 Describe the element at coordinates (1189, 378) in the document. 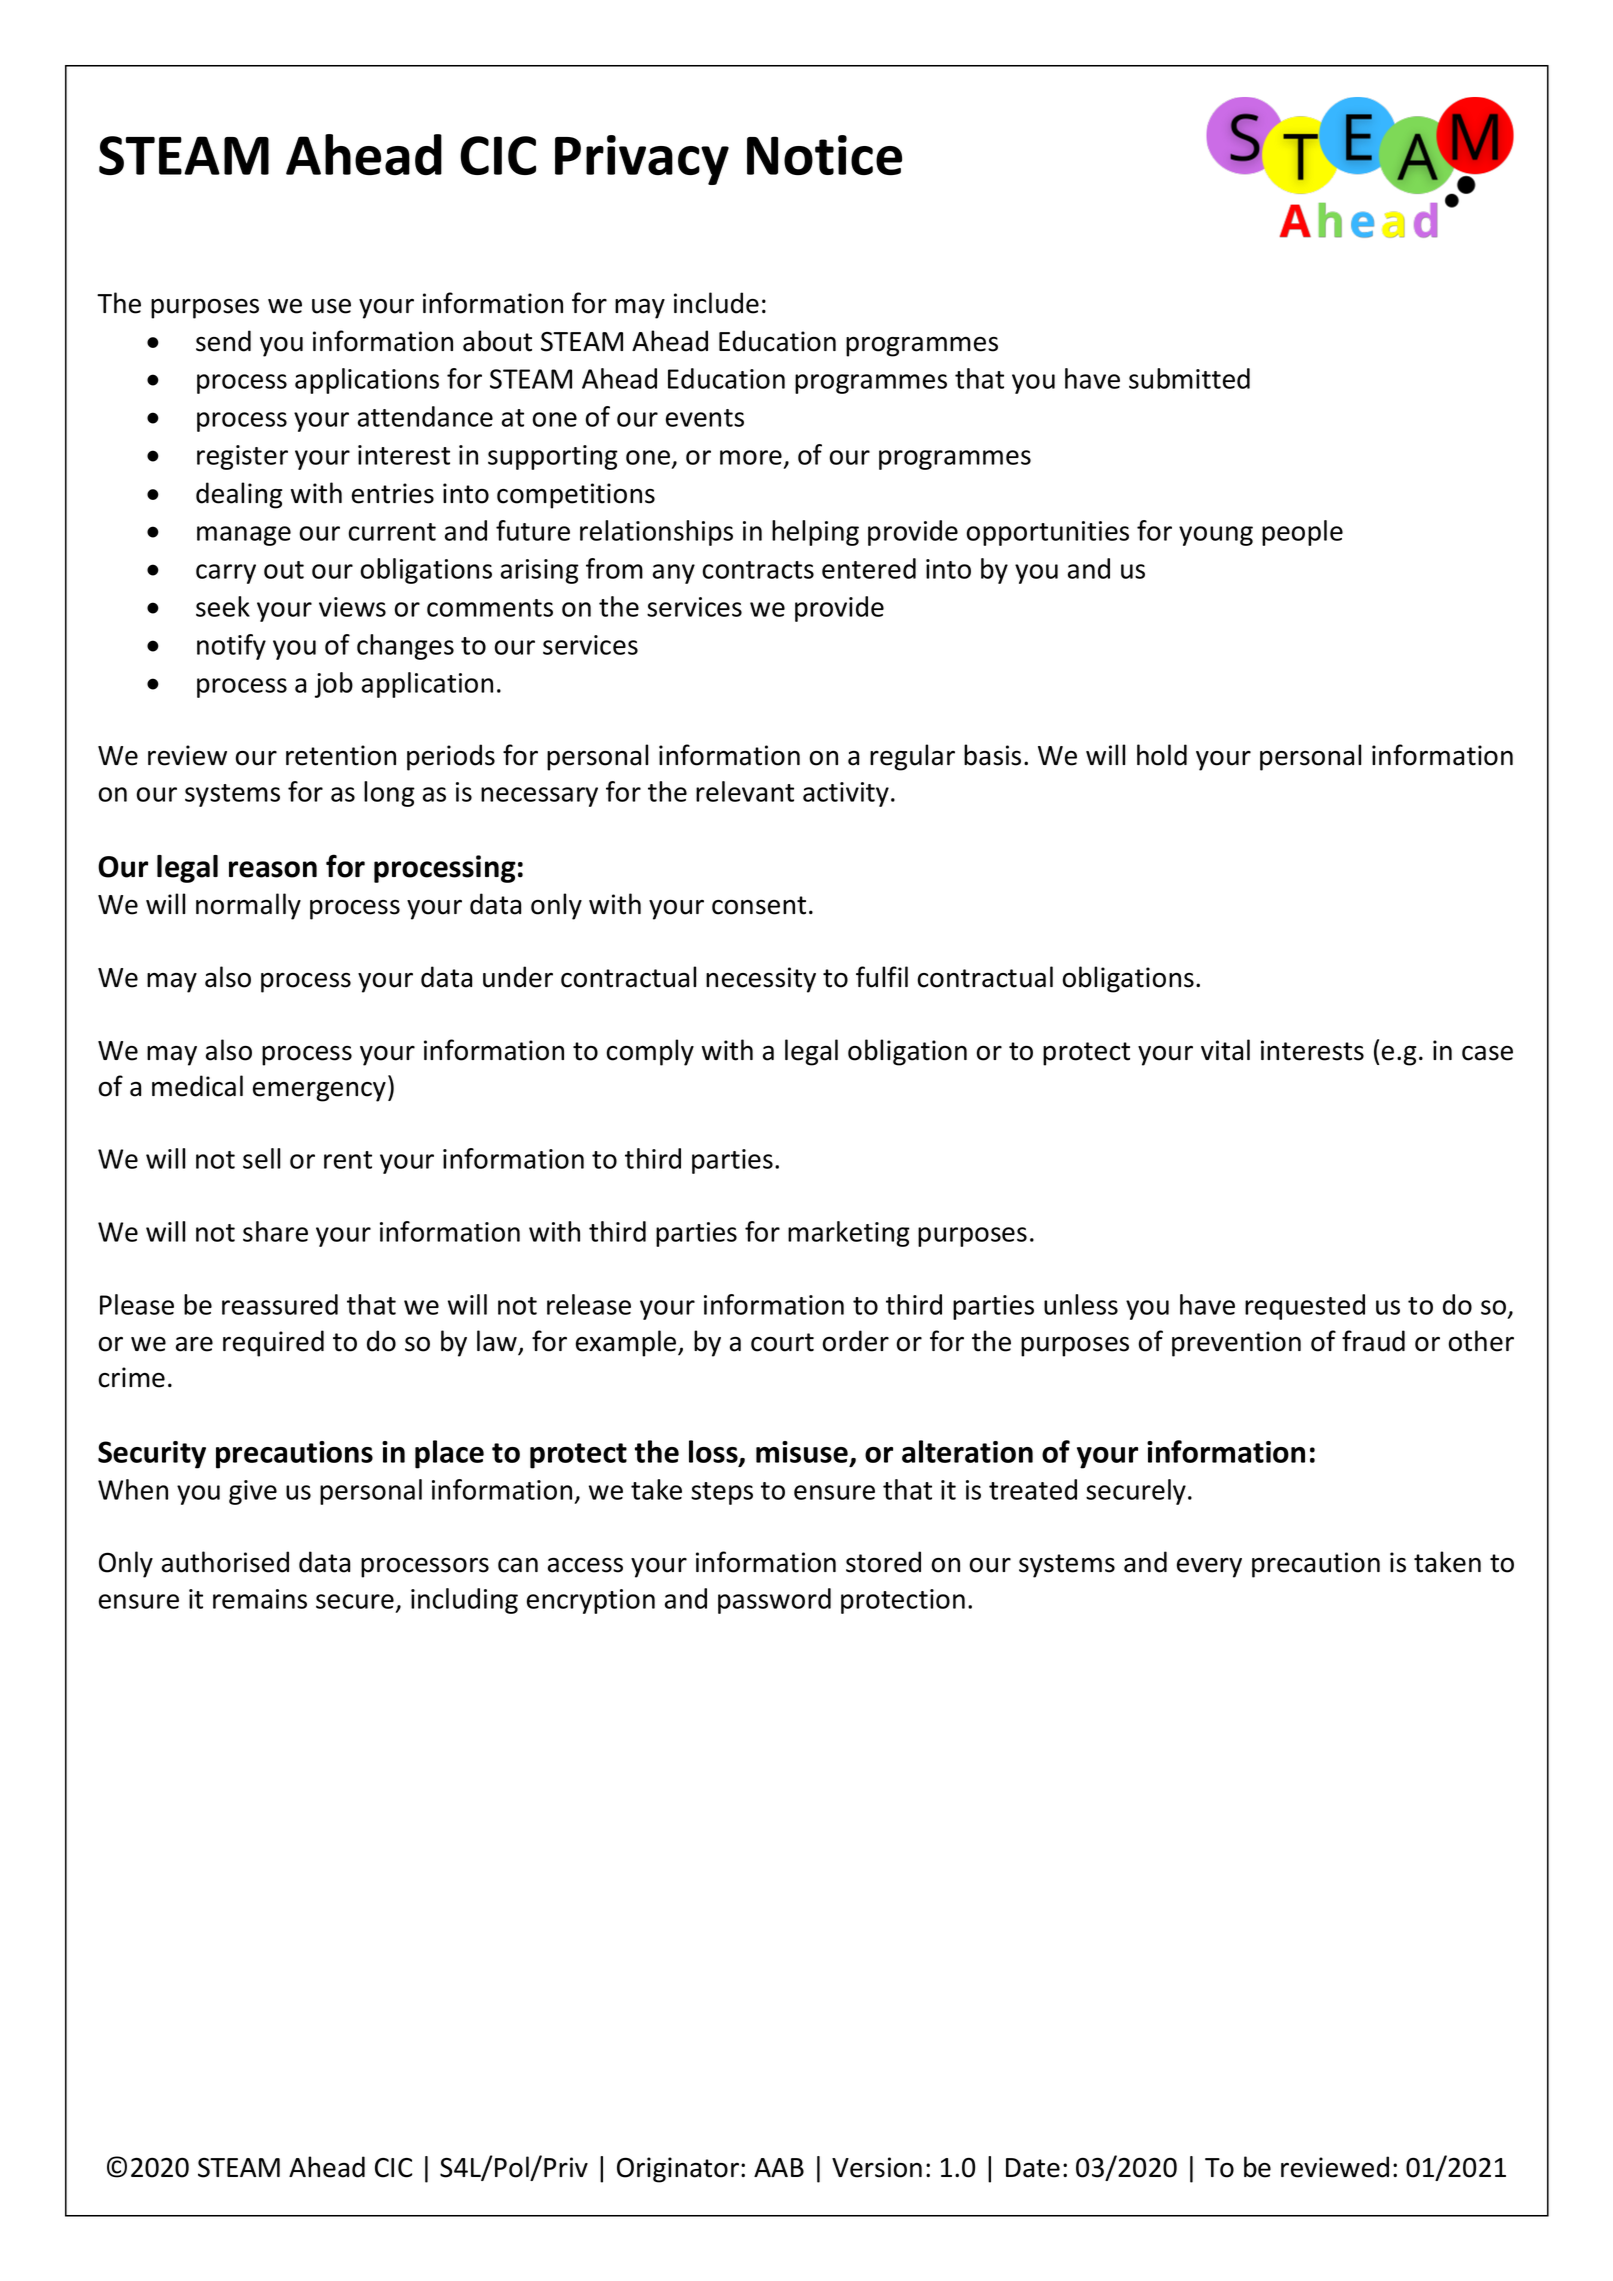

I see `submitted` at that location.
